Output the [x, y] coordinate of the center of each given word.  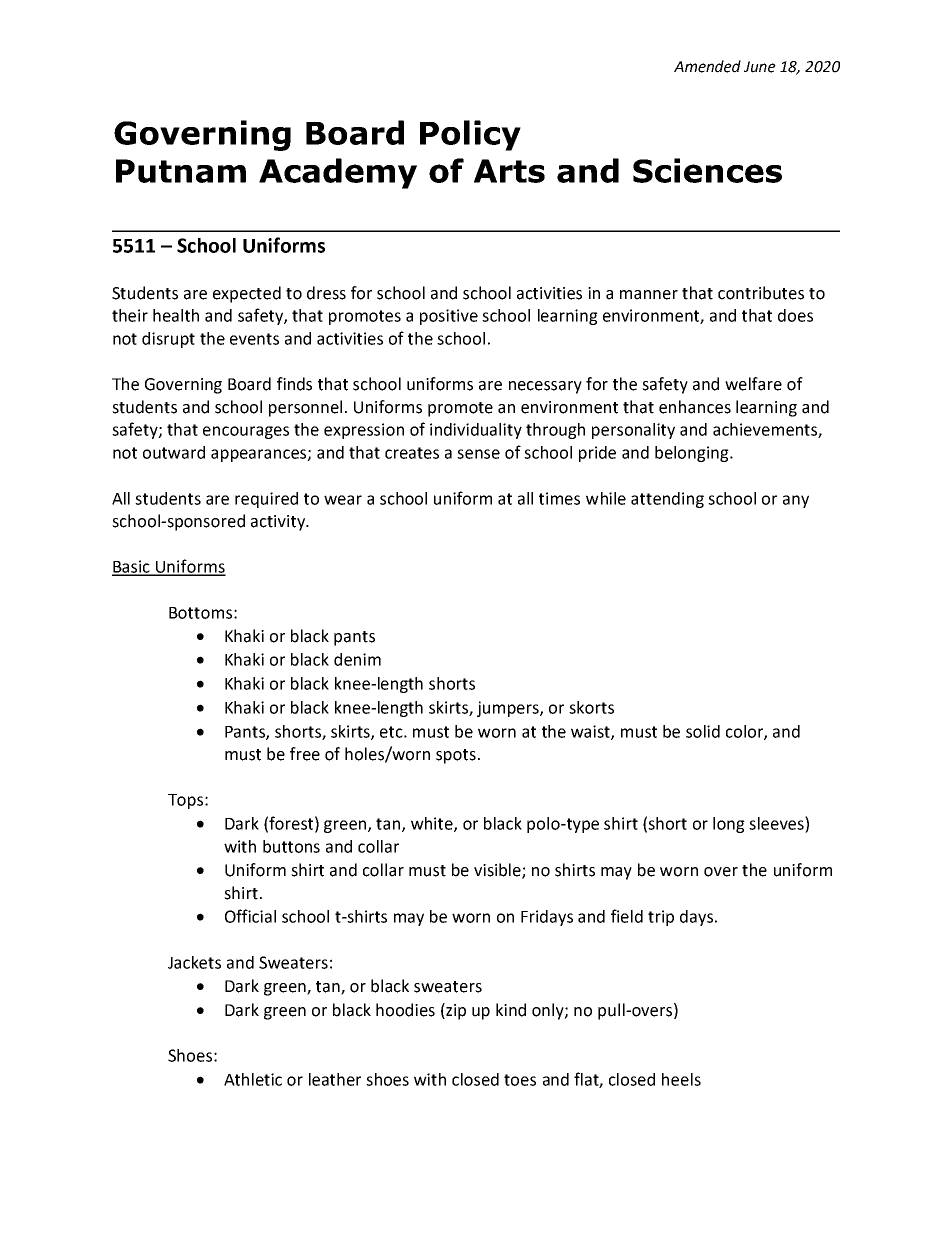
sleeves [777, 823]
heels [681, 1079]
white [433, 824]
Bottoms [200, 613]
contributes [761, 293]
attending [667, 500]
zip [455, 1011]
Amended [707, 66]
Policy [470, 135]
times [559, 498]
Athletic [253, 1079]
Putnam [181, 171]
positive [449, 317]
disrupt [168, 340]
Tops [187, 801]
